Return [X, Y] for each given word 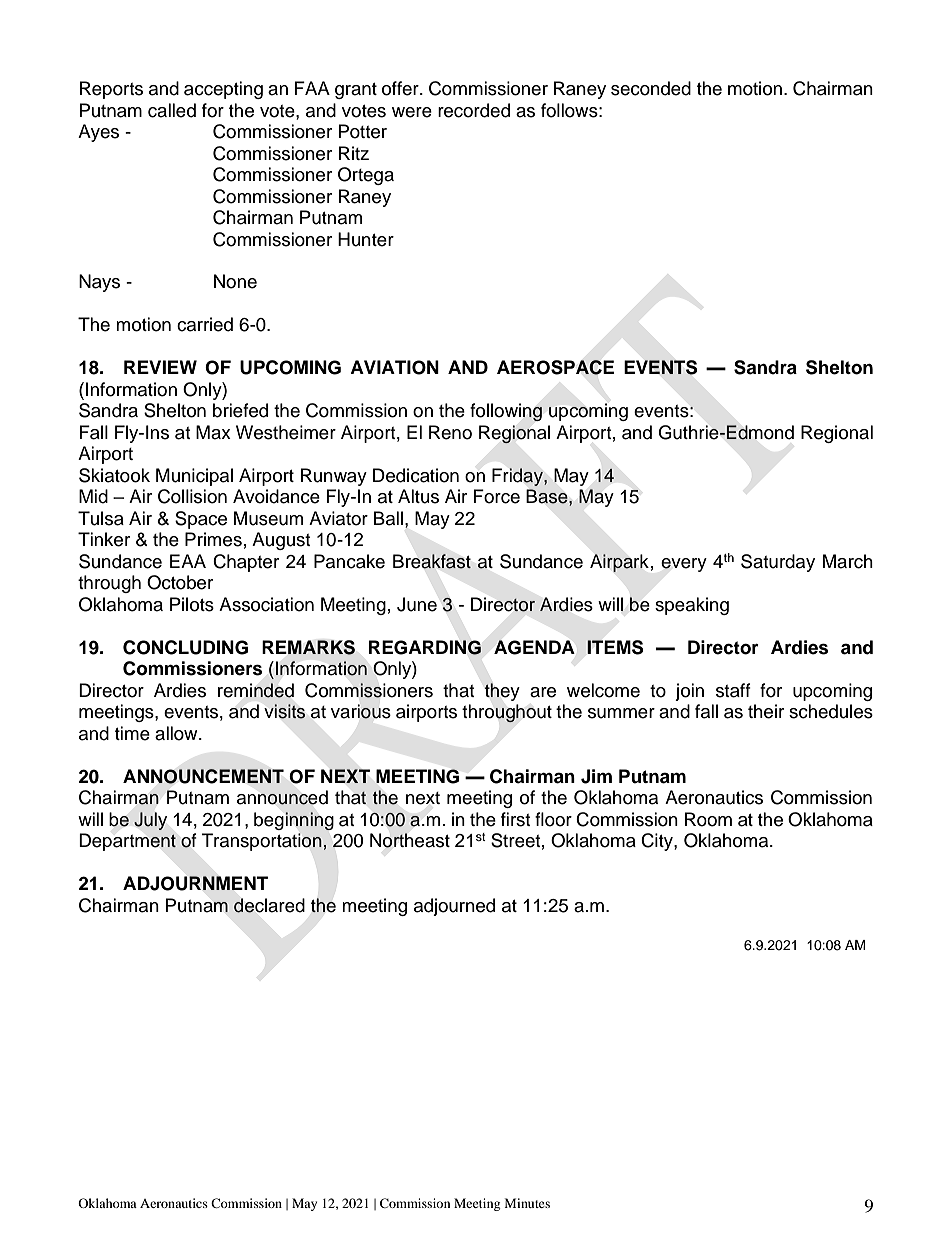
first [515, 819]
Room [708, 819]
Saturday [778, 563]
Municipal [194, 477]
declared [269, 905]
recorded [474, 110]
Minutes [527, 1203]
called [172, 110]
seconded [651, 88]
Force [497, 496]
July [150, 821]
